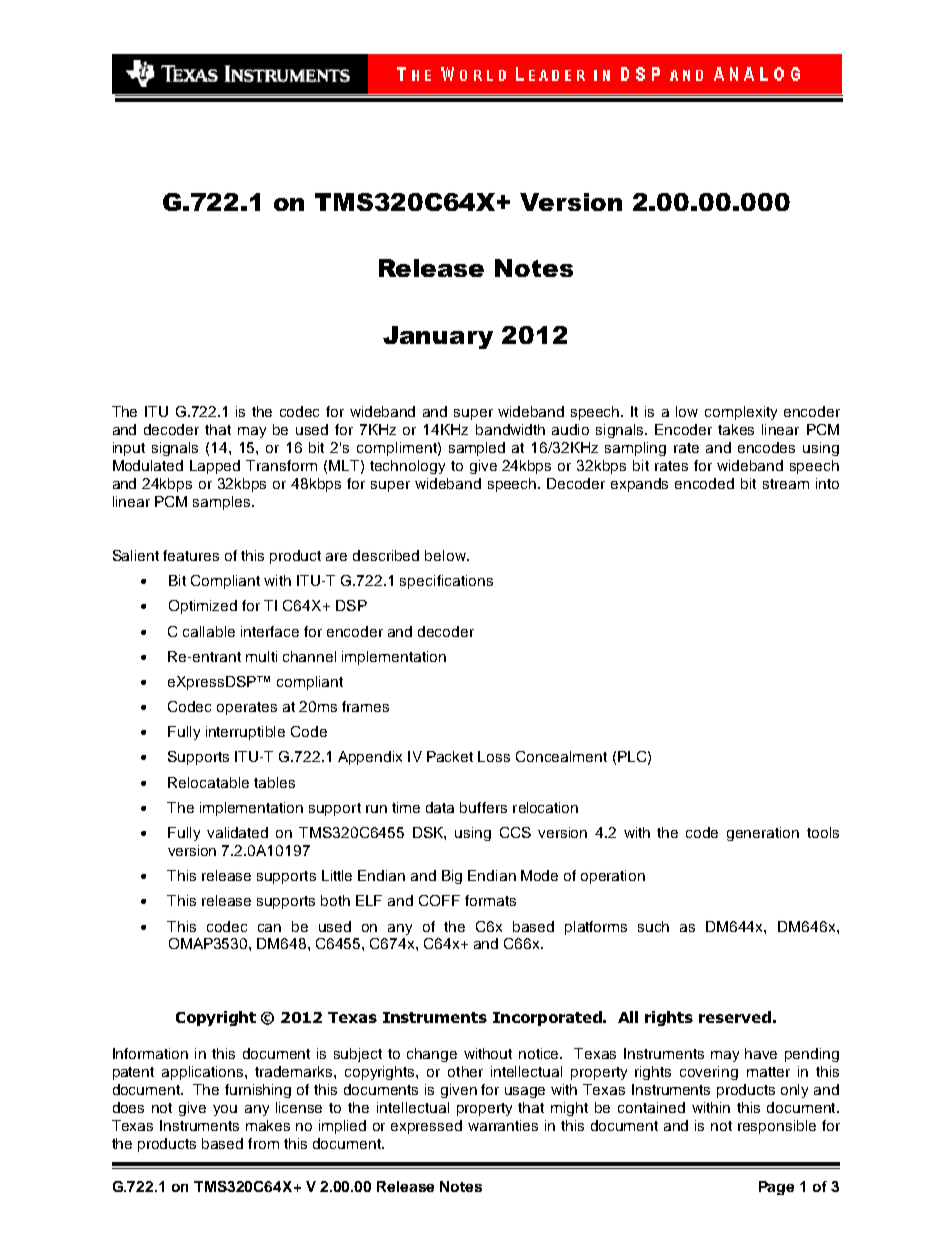  What do you see at coordinates (191, 555) in the image?
I see `features` at bounding box center [191, 555].
